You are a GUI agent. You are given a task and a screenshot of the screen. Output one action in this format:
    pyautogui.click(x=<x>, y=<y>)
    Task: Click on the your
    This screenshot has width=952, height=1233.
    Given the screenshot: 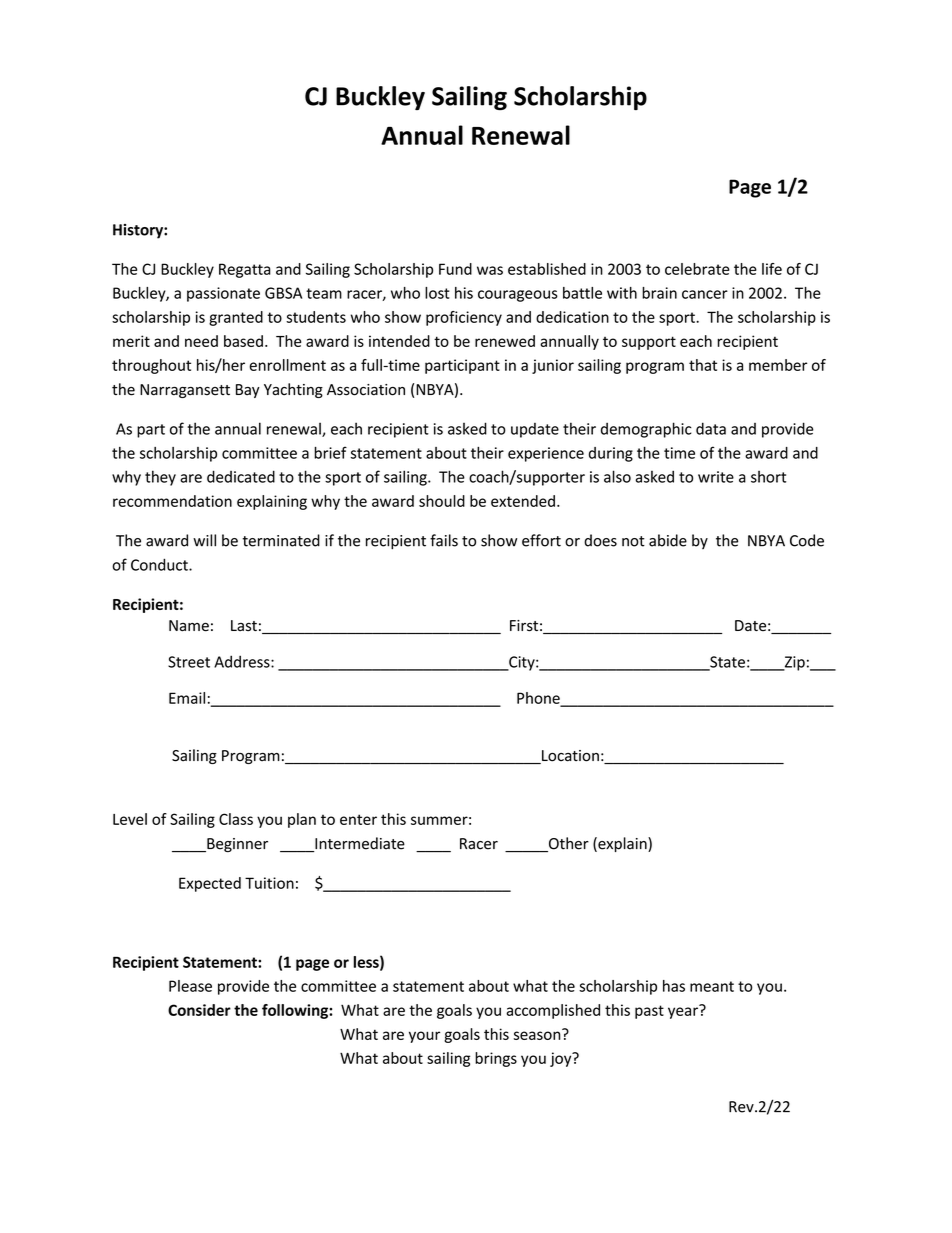 What is the action you would take?
    pyautogui.click(x=424, y=1037)
